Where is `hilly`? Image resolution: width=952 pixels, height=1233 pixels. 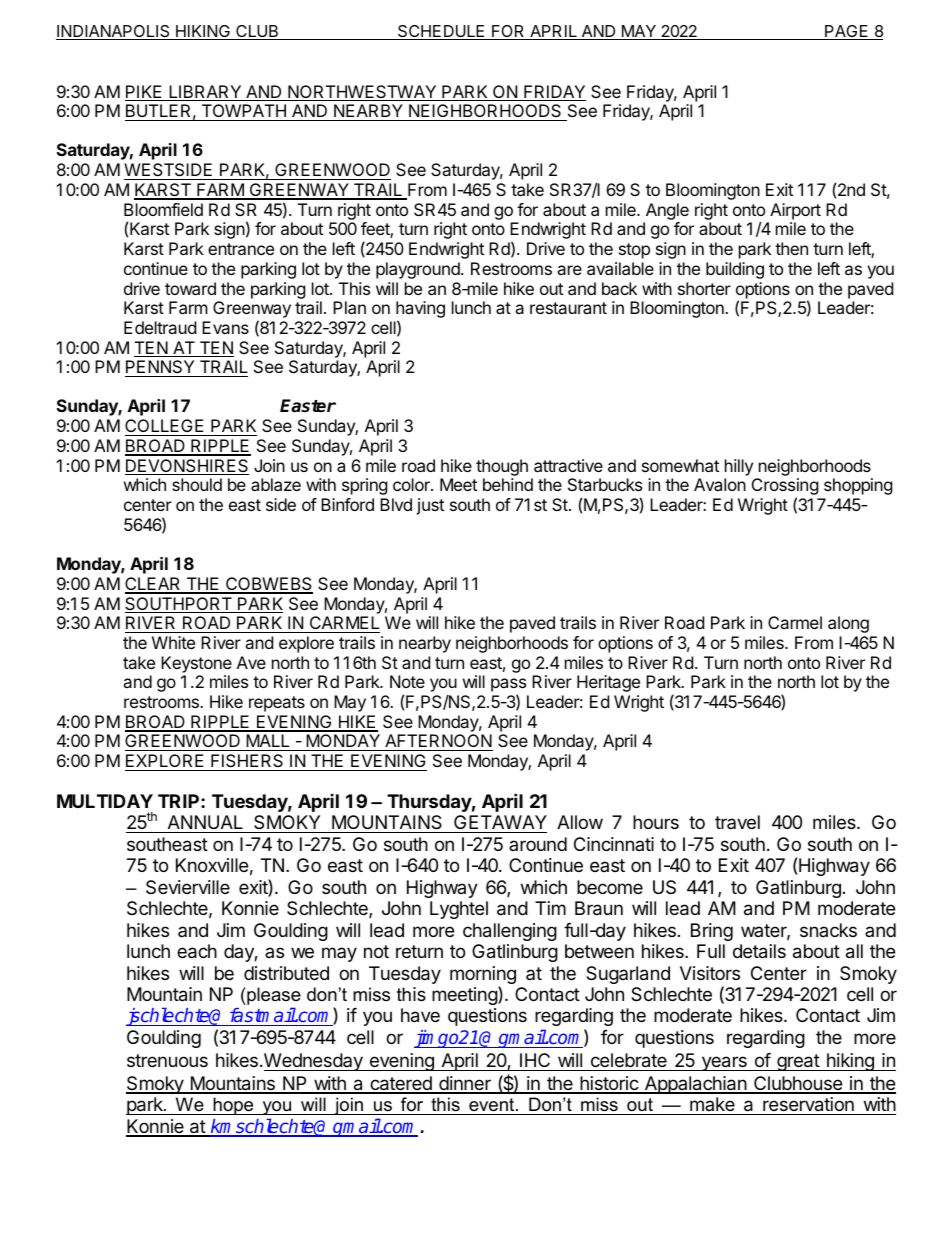
hilly is located at coordinates (739, 467).
